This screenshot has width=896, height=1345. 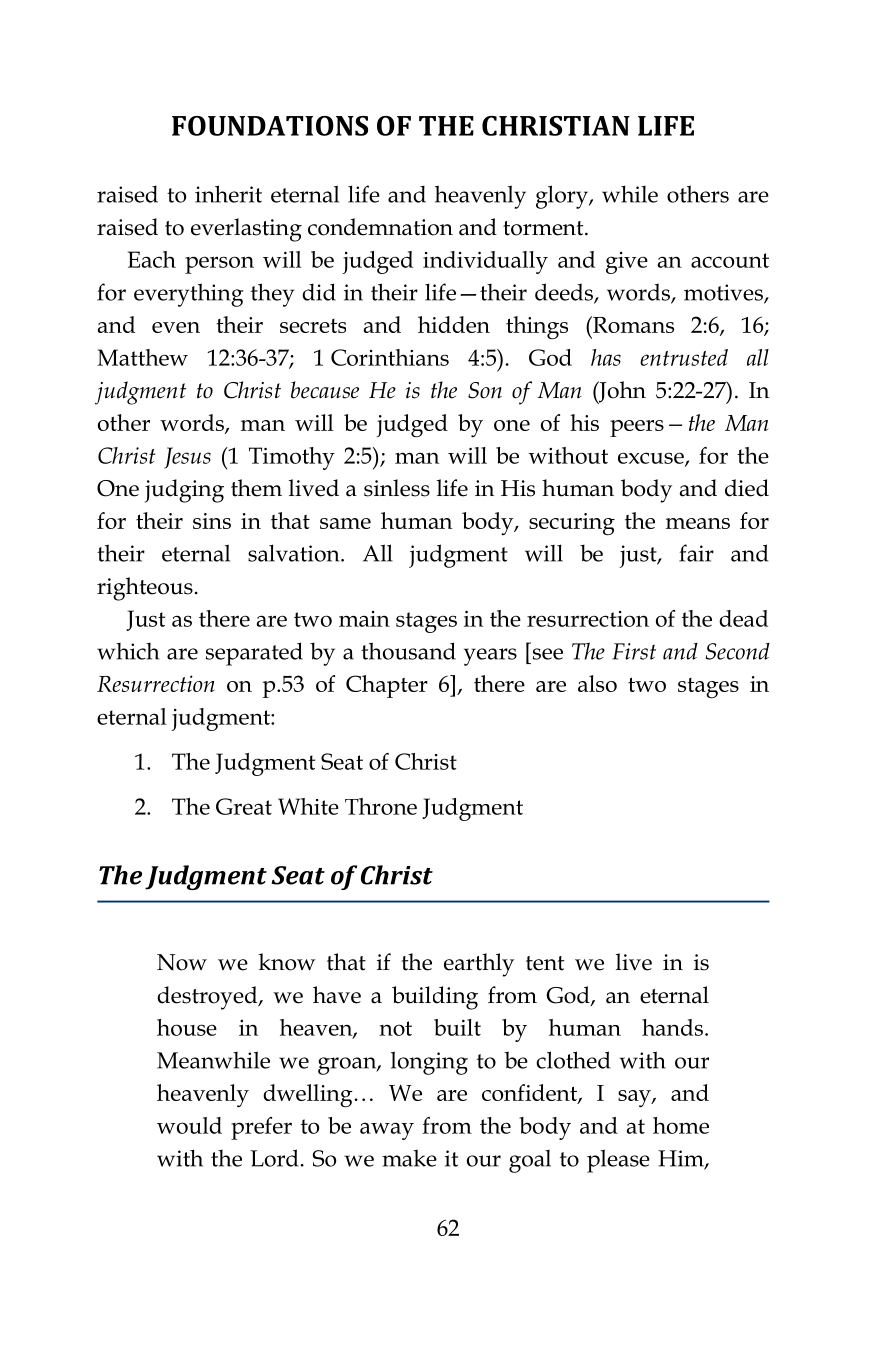 What do you see at coordinates (652, 459) in the screenshot?
I see `excuse` at bounding box center [652, 459].
